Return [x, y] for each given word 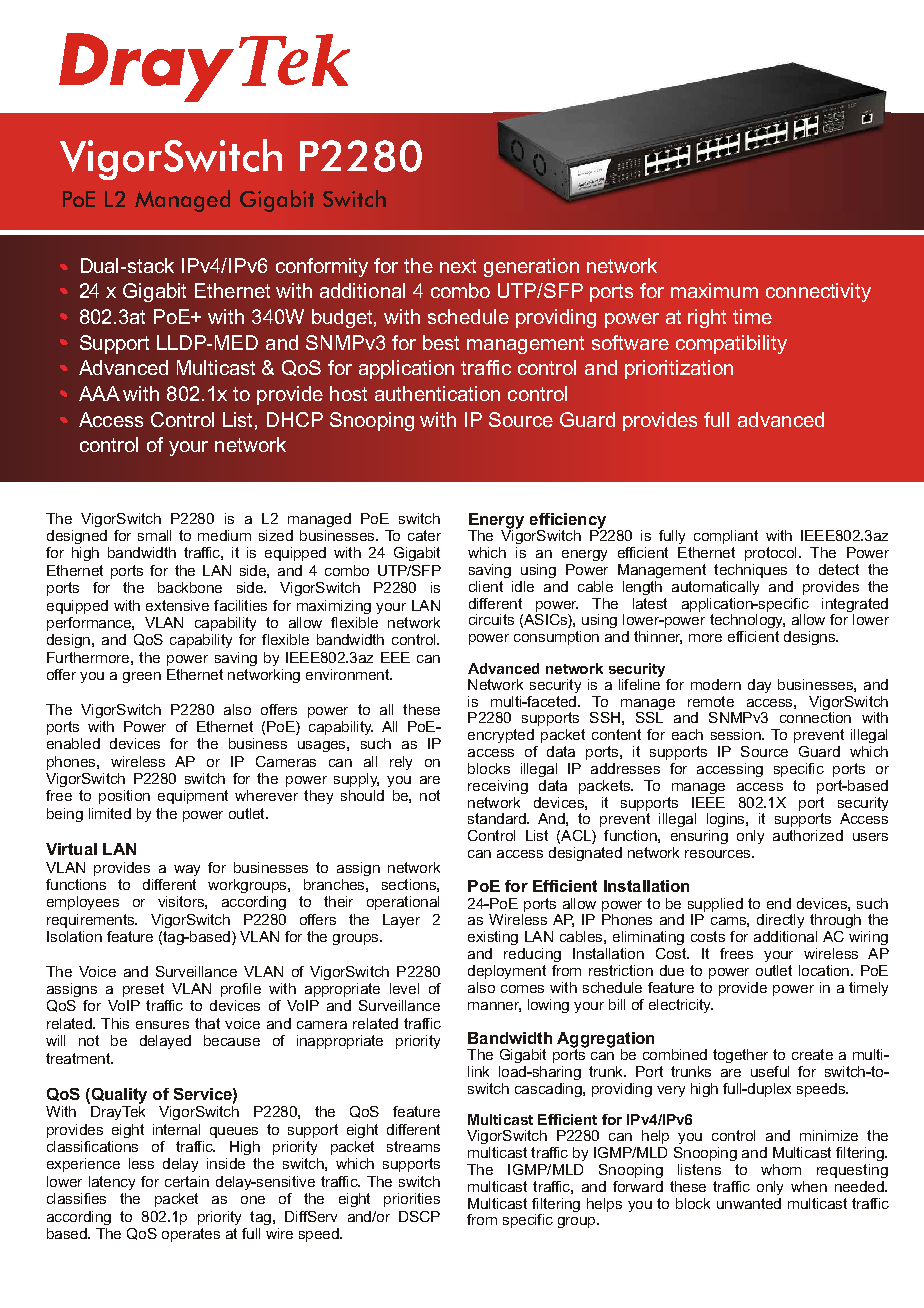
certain [187, 1181]
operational [403, 903]
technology [747, 621]
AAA [99, 393]
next [458, 266]
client [486, 586]
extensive [177, 605]
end [779, 903]
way [187, 870]
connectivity [818, 292]
